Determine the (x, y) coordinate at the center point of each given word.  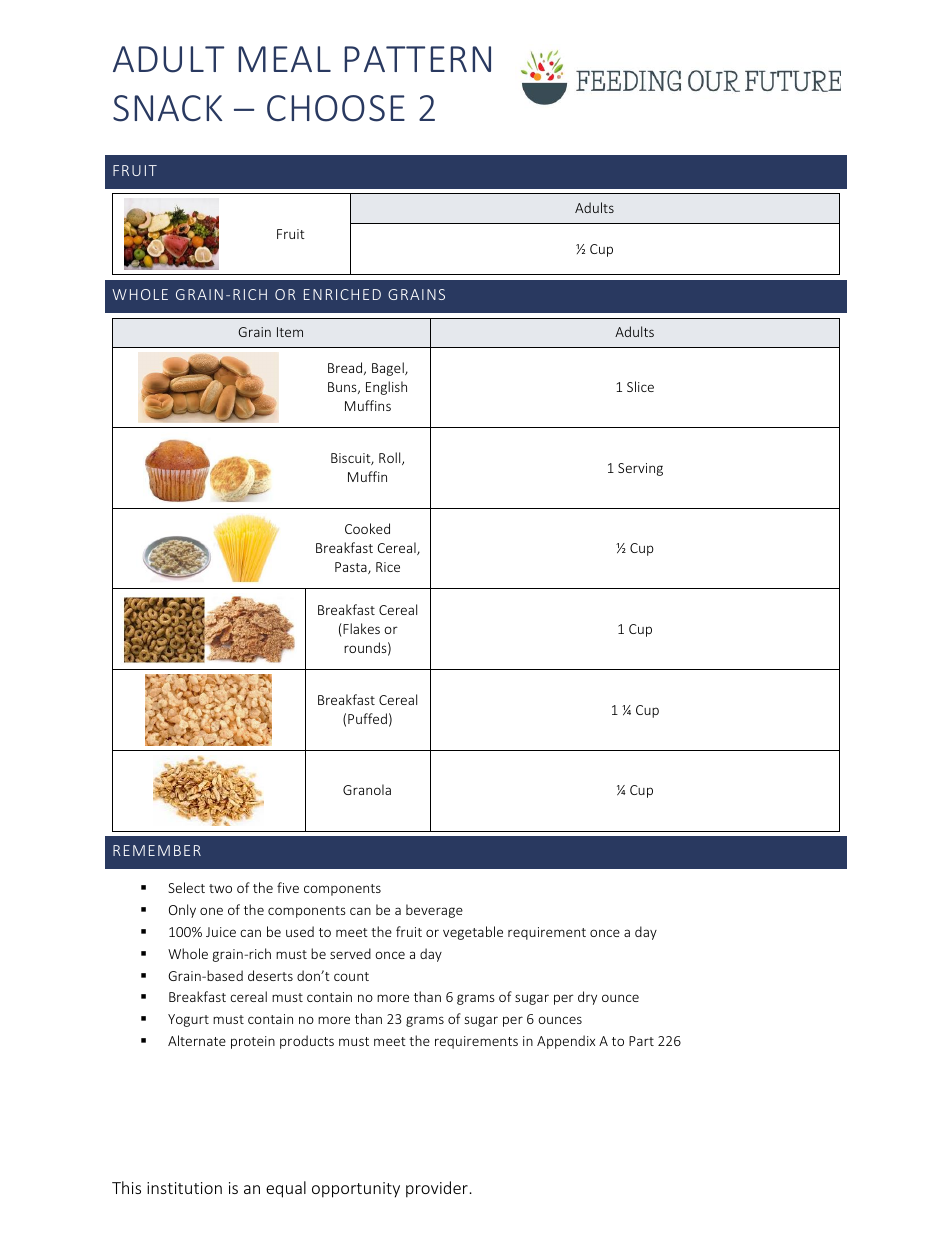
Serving (640, 469)
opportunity (356, 1190)
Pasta (352, 568)
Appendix (566, 1042)
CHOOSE (336, 108)
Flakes (361, 628)
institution (184, 1188)
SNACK (167, 108)
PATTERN (417, 59)
